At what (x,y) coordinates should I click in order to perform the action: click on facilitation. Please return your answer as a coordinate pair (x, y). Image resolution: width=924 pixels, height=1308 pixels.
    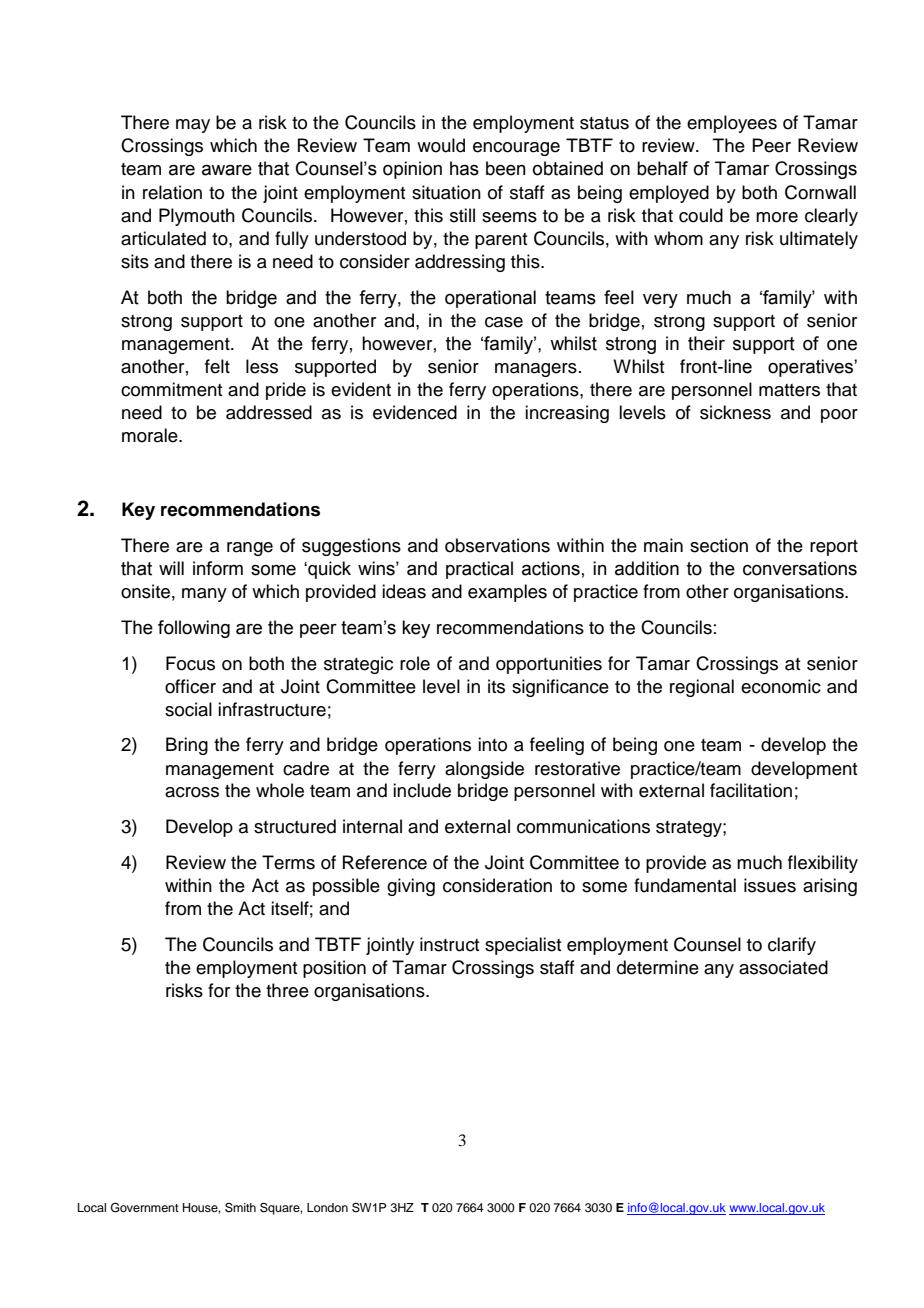
    Looking at the image, I should click on (751, 790).
